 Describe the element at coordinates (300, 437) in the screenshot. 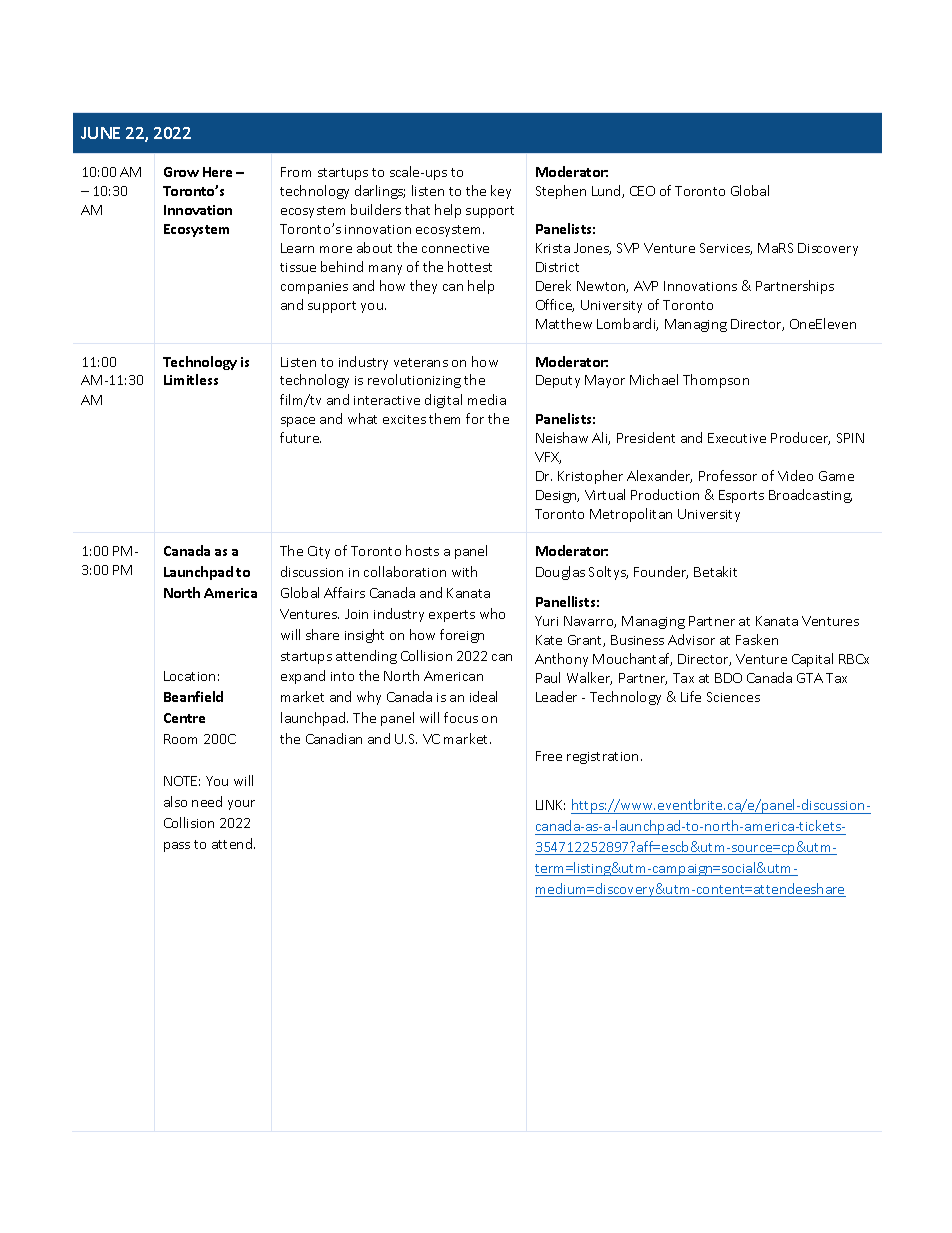

I see `future` at that location.
